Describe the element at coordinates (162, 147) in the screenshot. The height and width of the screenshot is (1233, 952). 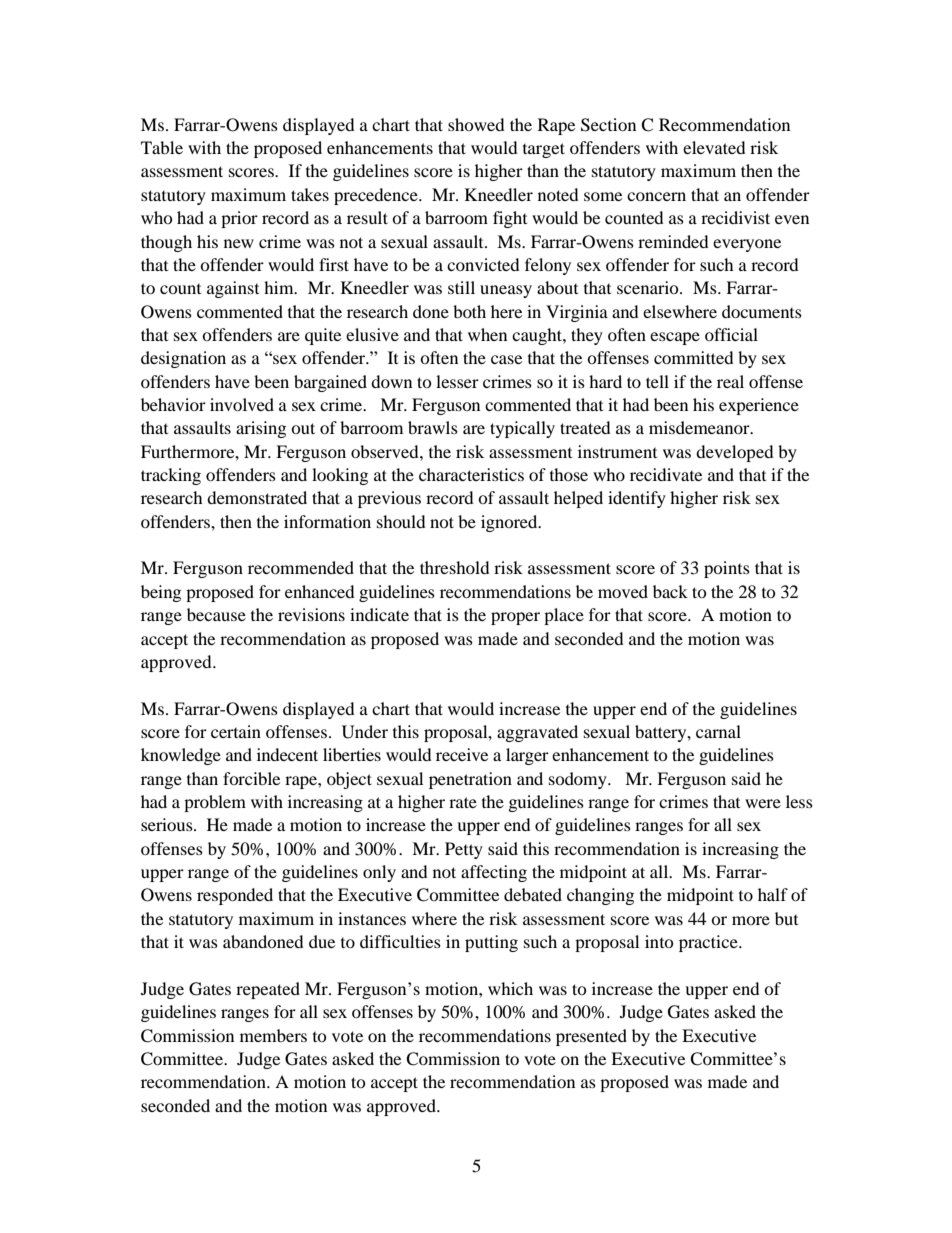
I see `Table` at that location.
